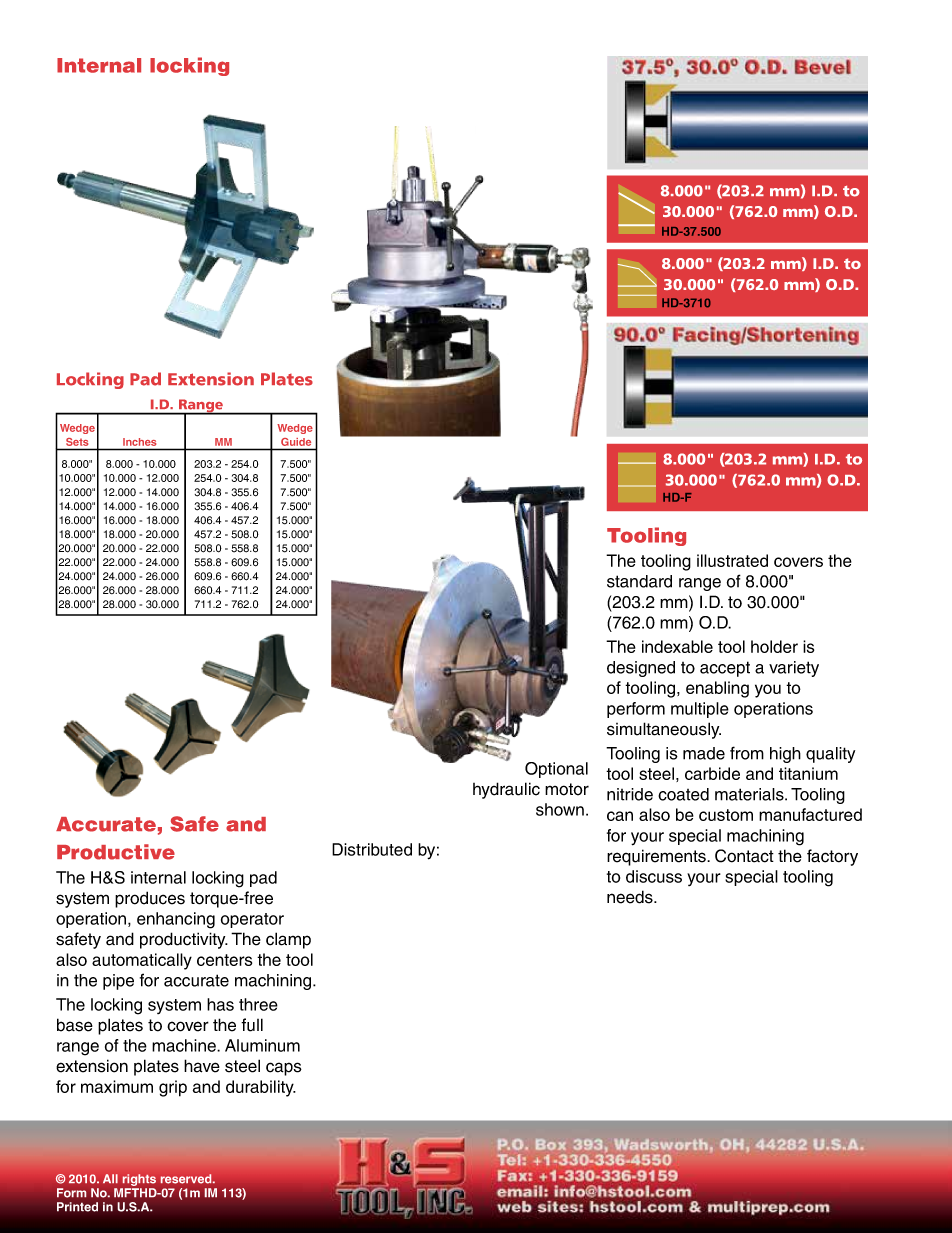 Image resolution: width=952 pixels, height=1233 pixels. I want to click on three, so click(258, 1004).
